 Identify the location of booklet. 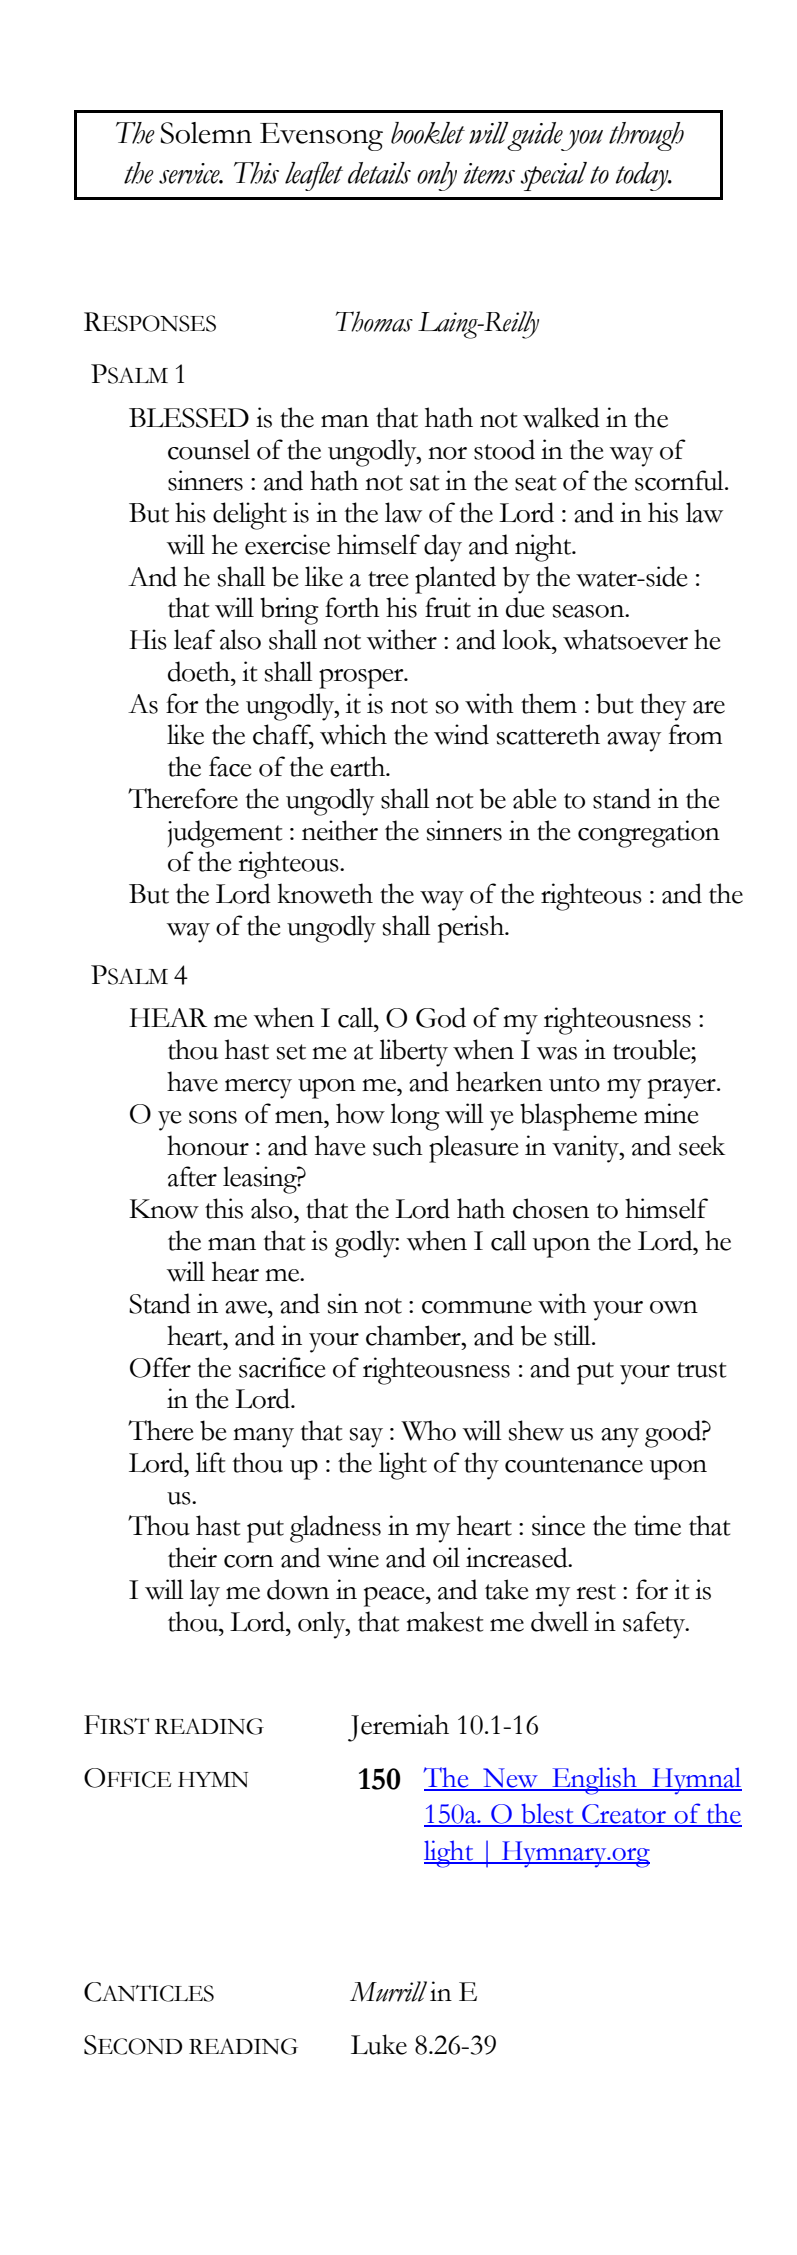
(428, 133).
